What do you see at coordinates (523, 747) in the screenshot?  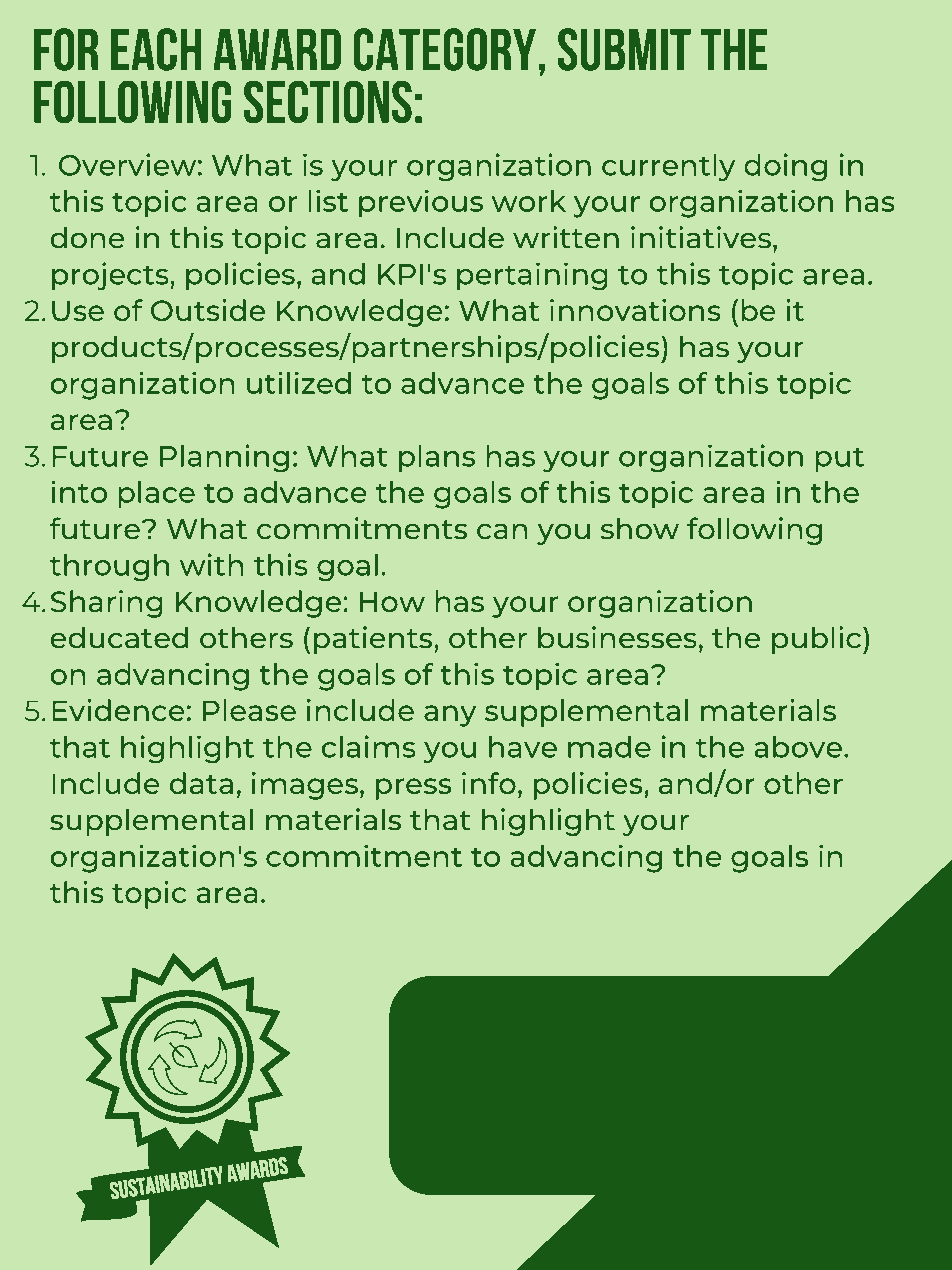 I see `have` at bounding box center [523, 747].
